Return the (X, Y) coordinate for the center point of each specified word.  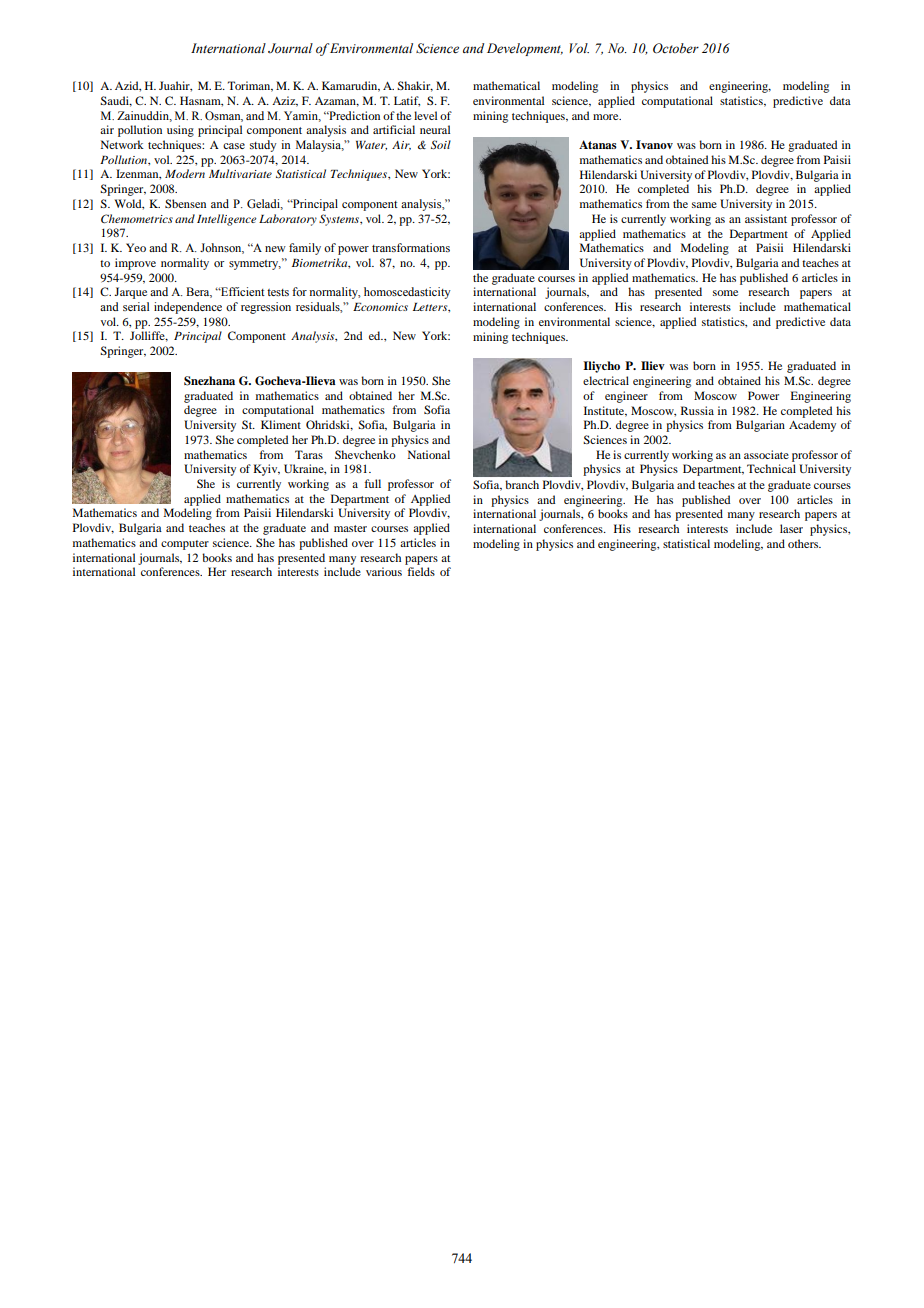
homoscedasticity (407, 293)
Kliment (281, 424)
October (676, 48)
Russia (697, 410)
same (704, 205)
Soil (441, 144)
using (180, 131)
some (725, 293)
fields (421, 571)
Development (525, 49)
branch (522, 484)
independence (188, 308)
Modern (185, 173)
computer (185, 545)
